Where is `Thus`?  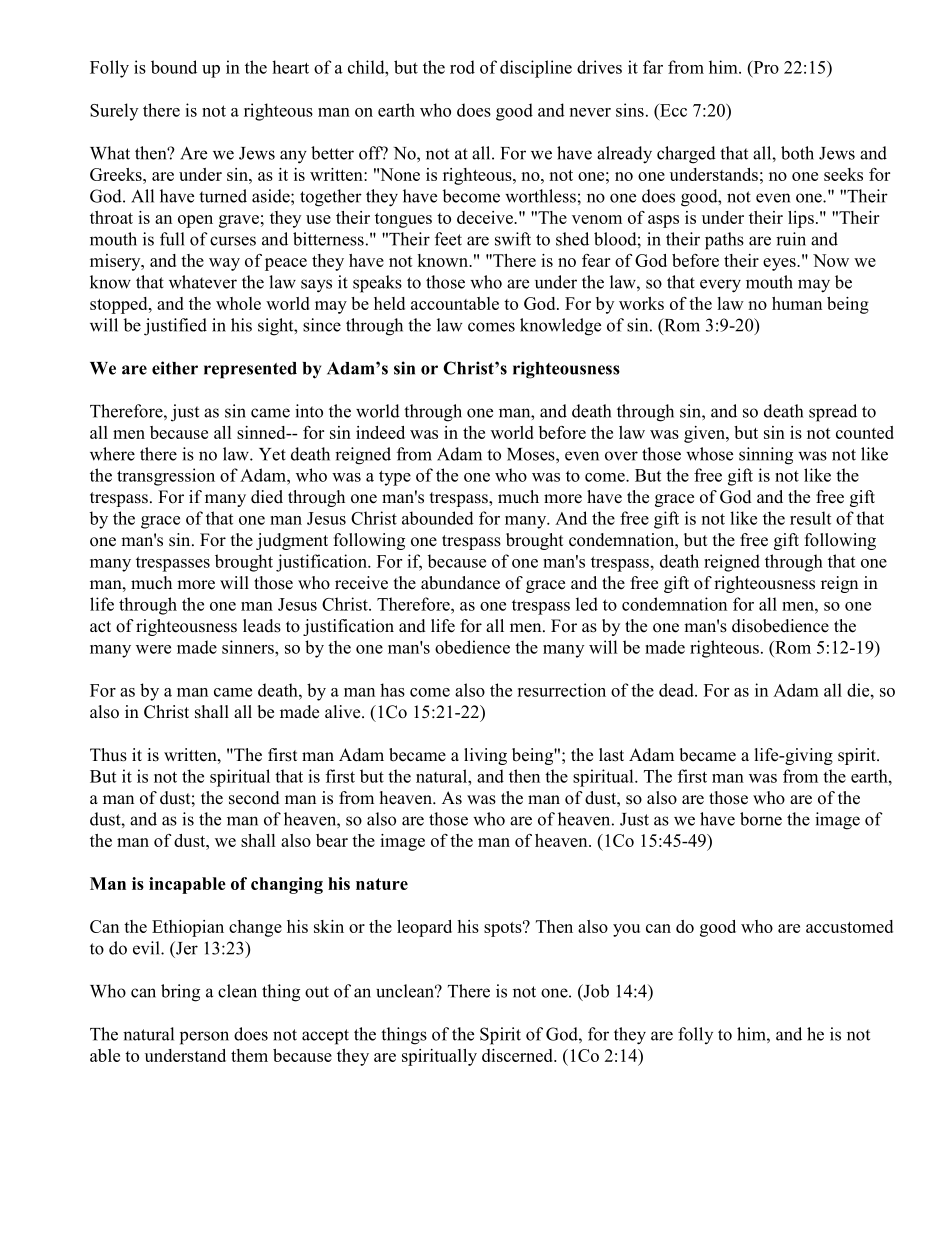
Thus is located at coordinates (108, 755).
